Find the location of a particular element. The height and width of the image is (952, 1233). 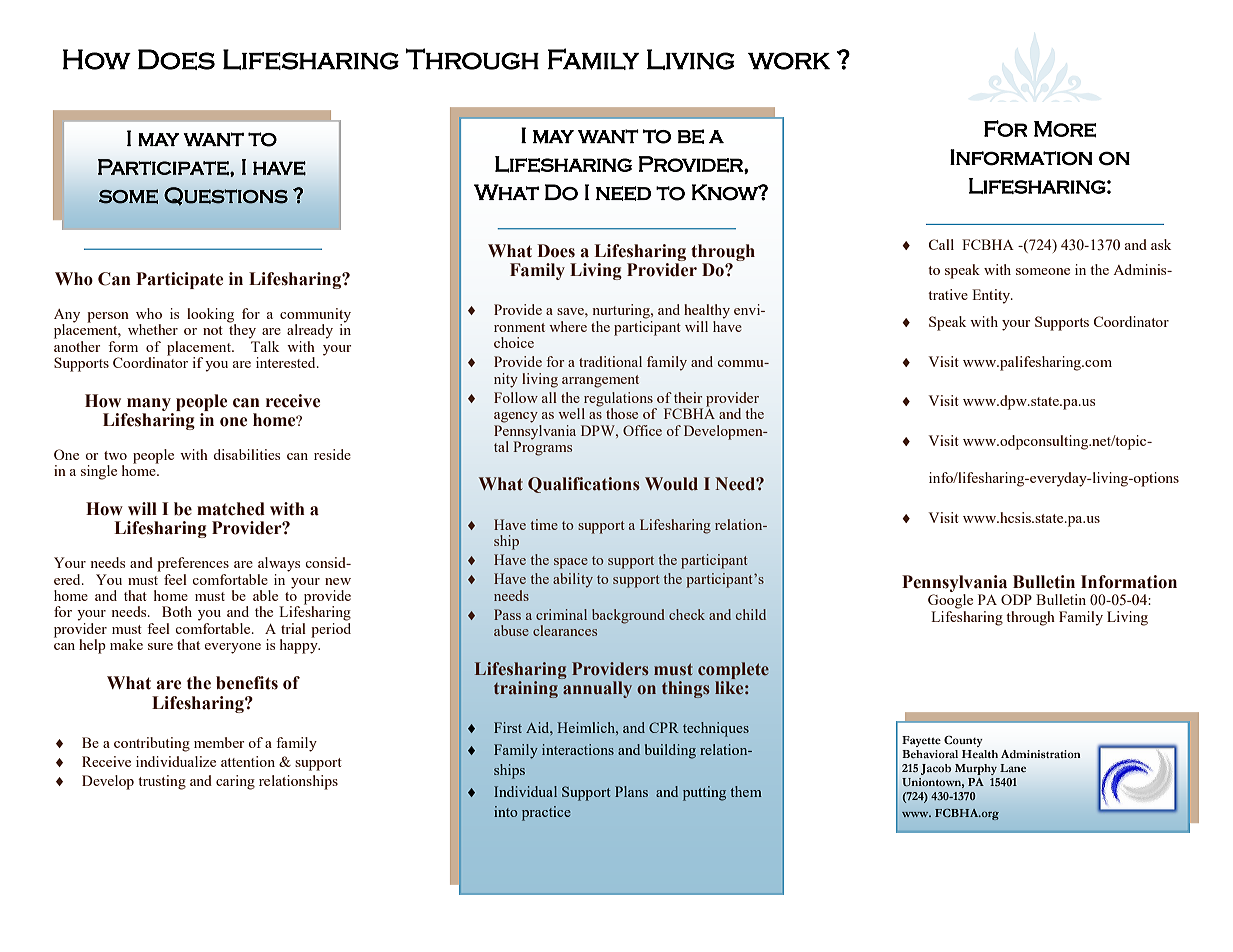

clearances is located at coordinates (565, 630).
